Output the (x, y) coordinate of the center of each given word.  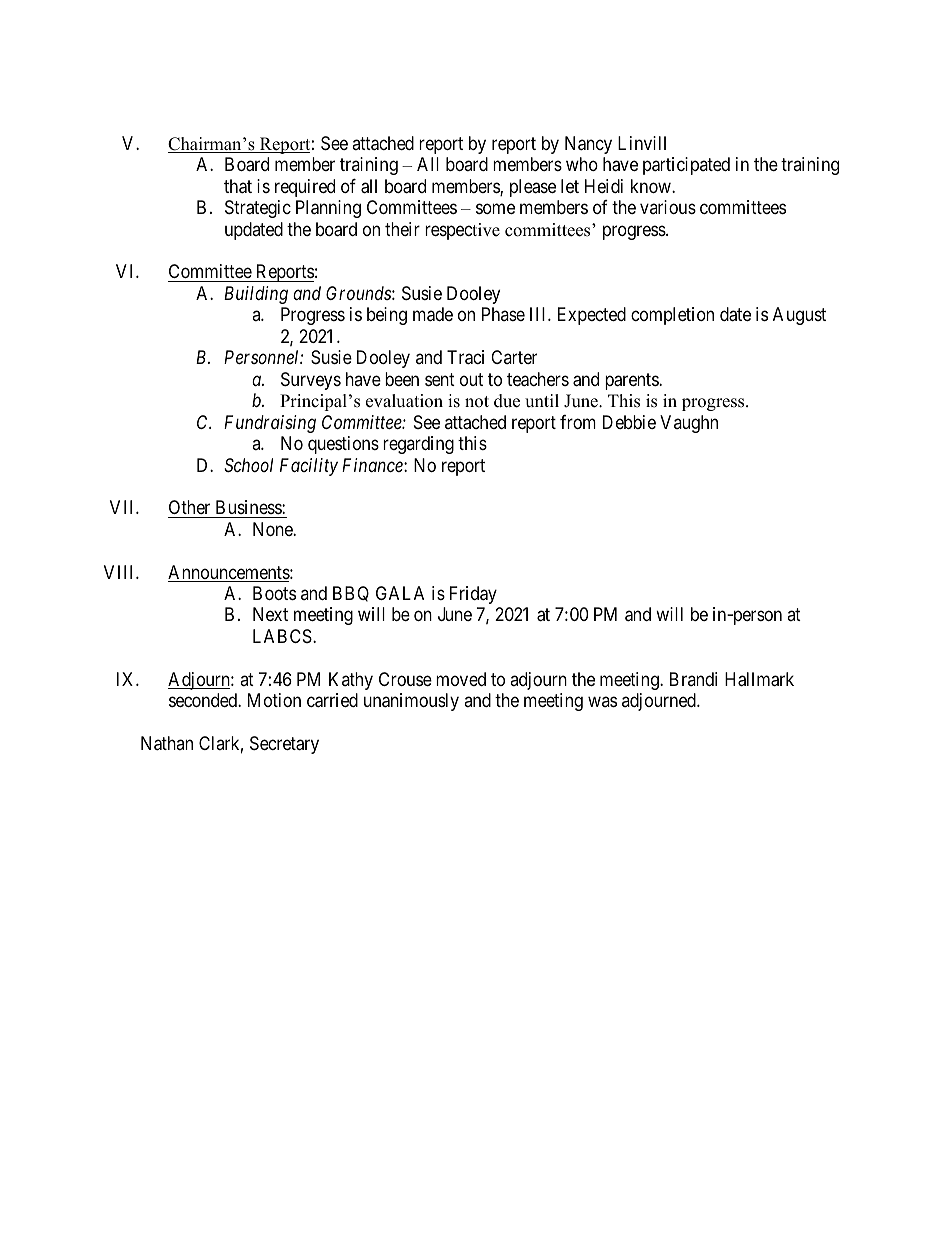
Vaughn (689, 424)
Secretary (284, 745)
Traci (465, 357)
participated (686, 166)
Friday (473, 595)
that (238, 186)
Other (189, 507)
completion (672, 316)
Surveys (311, 381)
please (533, 188)
